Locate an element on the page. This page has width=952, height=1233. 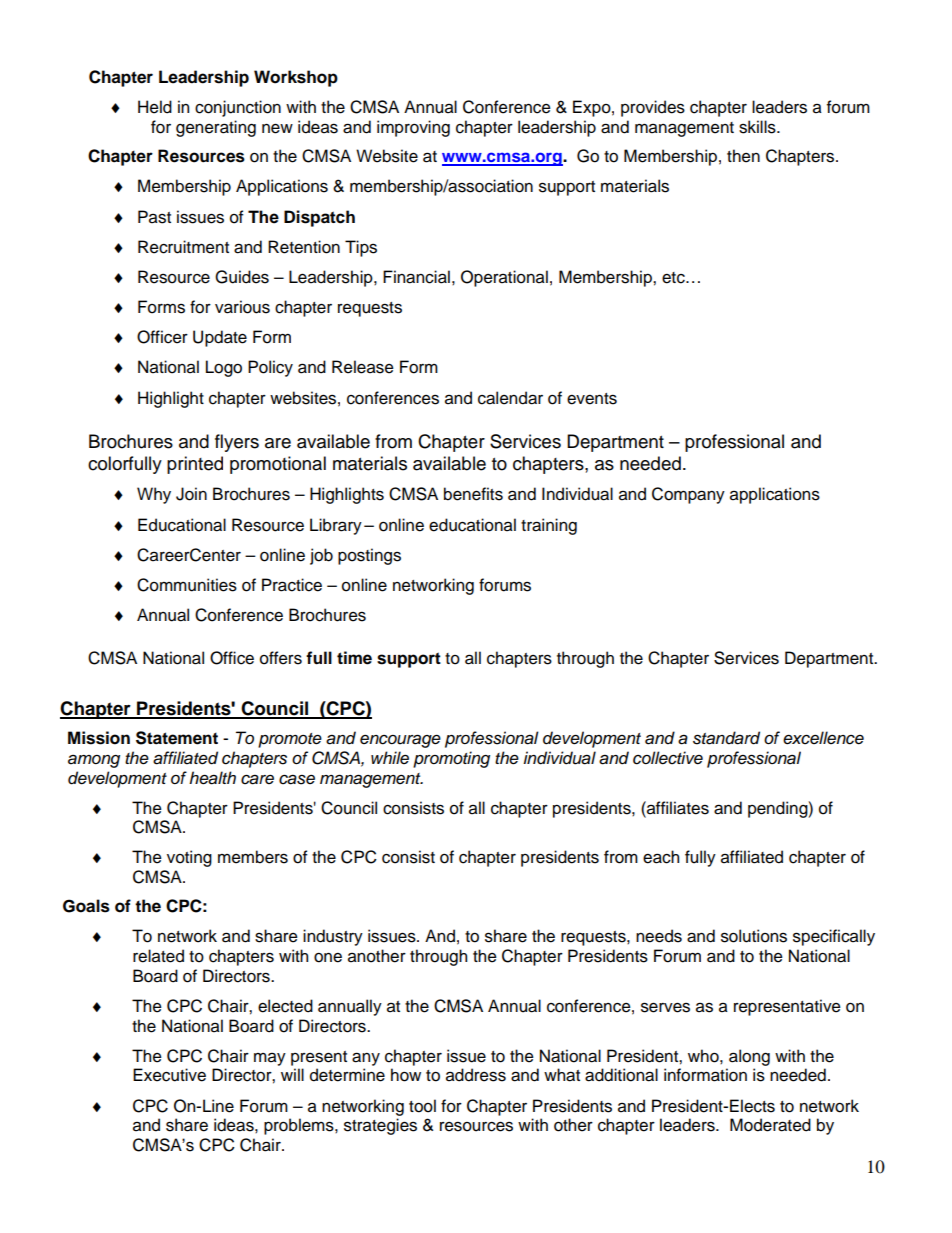
Held is located at coordinates (155, 107).
